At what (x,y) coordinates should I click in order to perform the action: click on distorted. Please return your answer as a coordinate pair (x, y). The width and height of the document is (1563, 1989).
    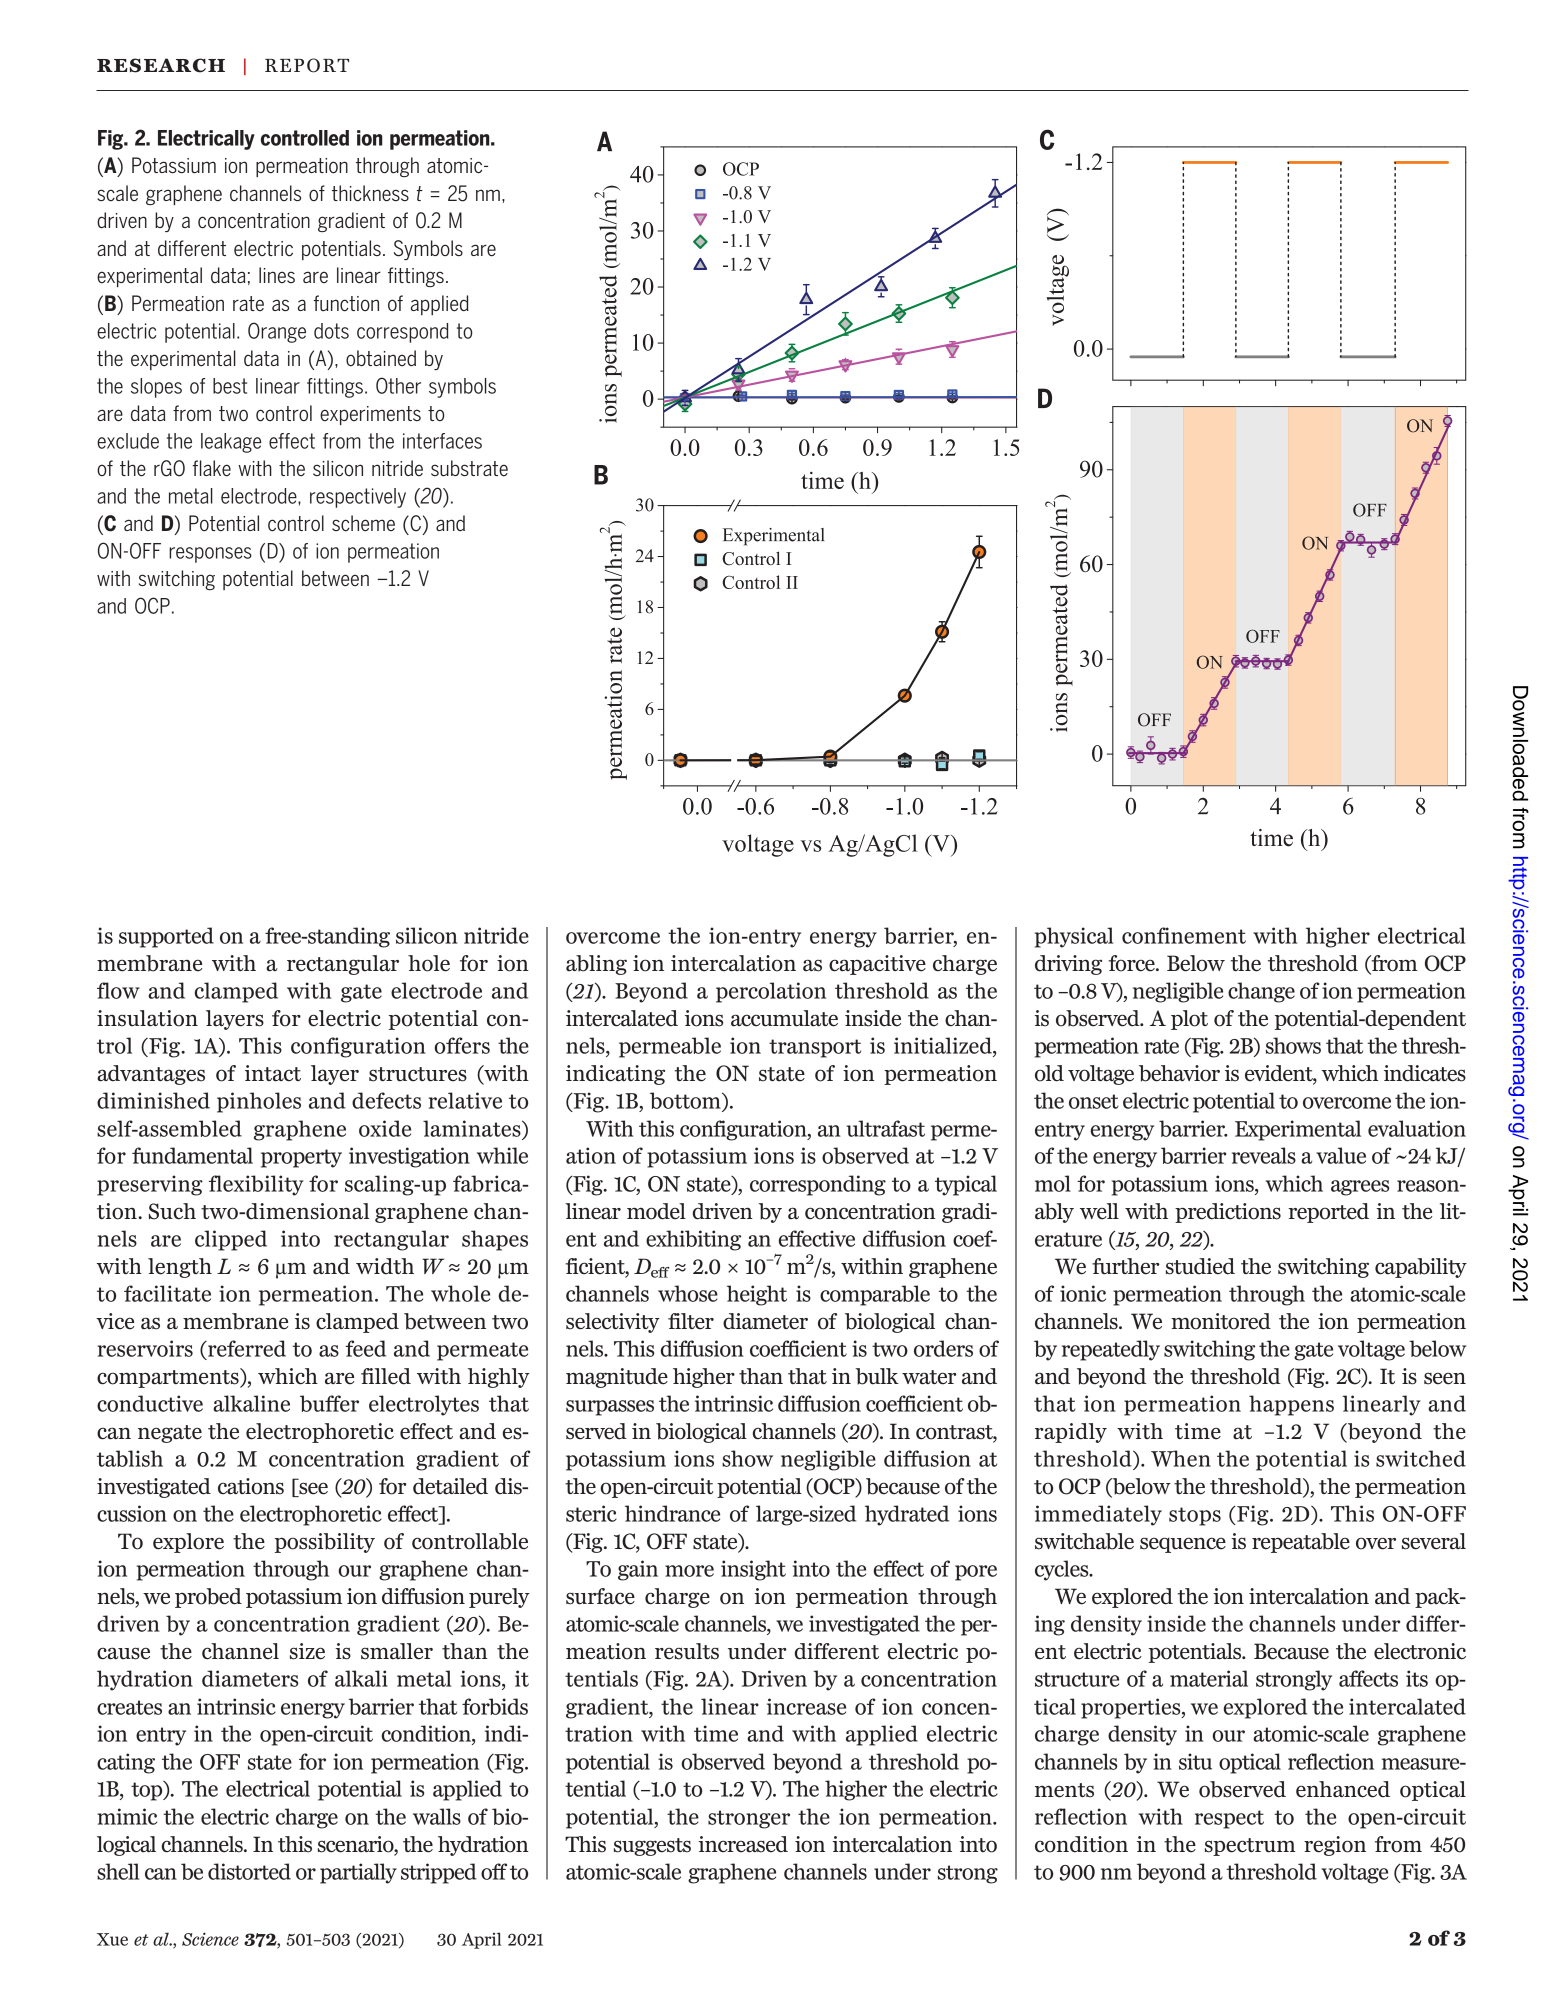
    Looking at the image, I should click on (249, 1871).
